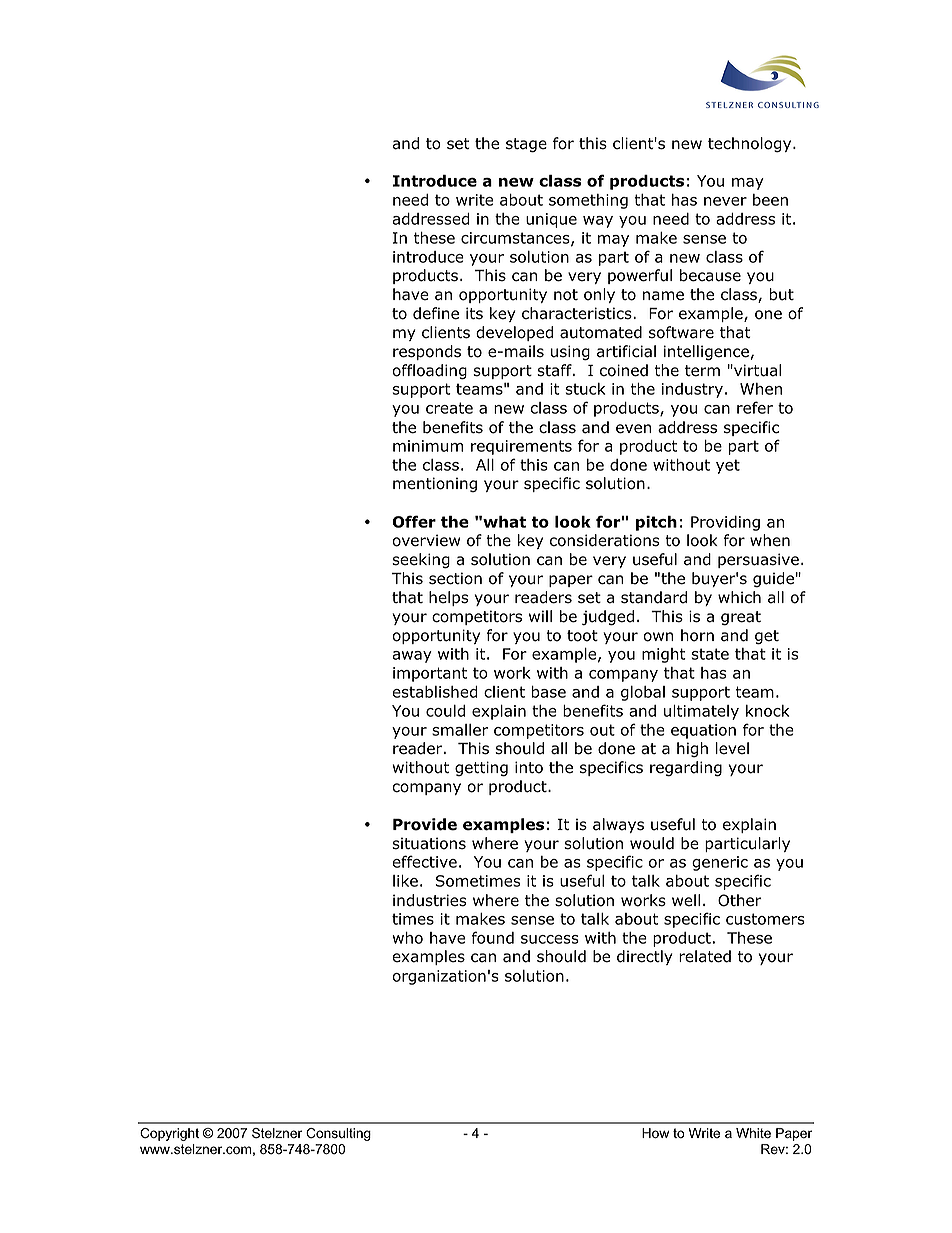 The width and height of the page is (952, 1233). Describe the element at coordinates (492, 937) in the page. I see `found` at that location.
